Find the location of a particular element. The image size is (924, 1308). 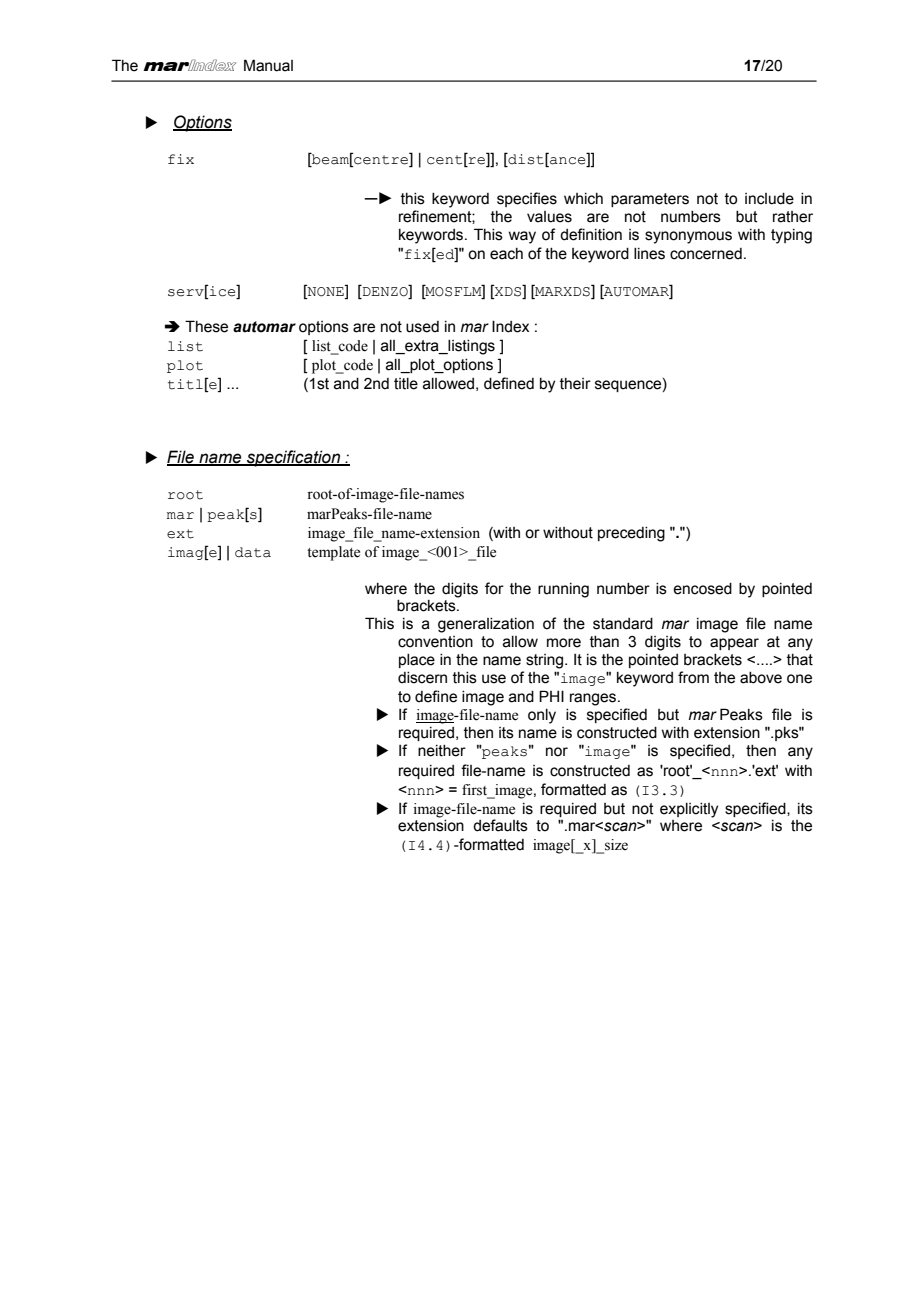

Manual is located at coordinates (268, 65).
